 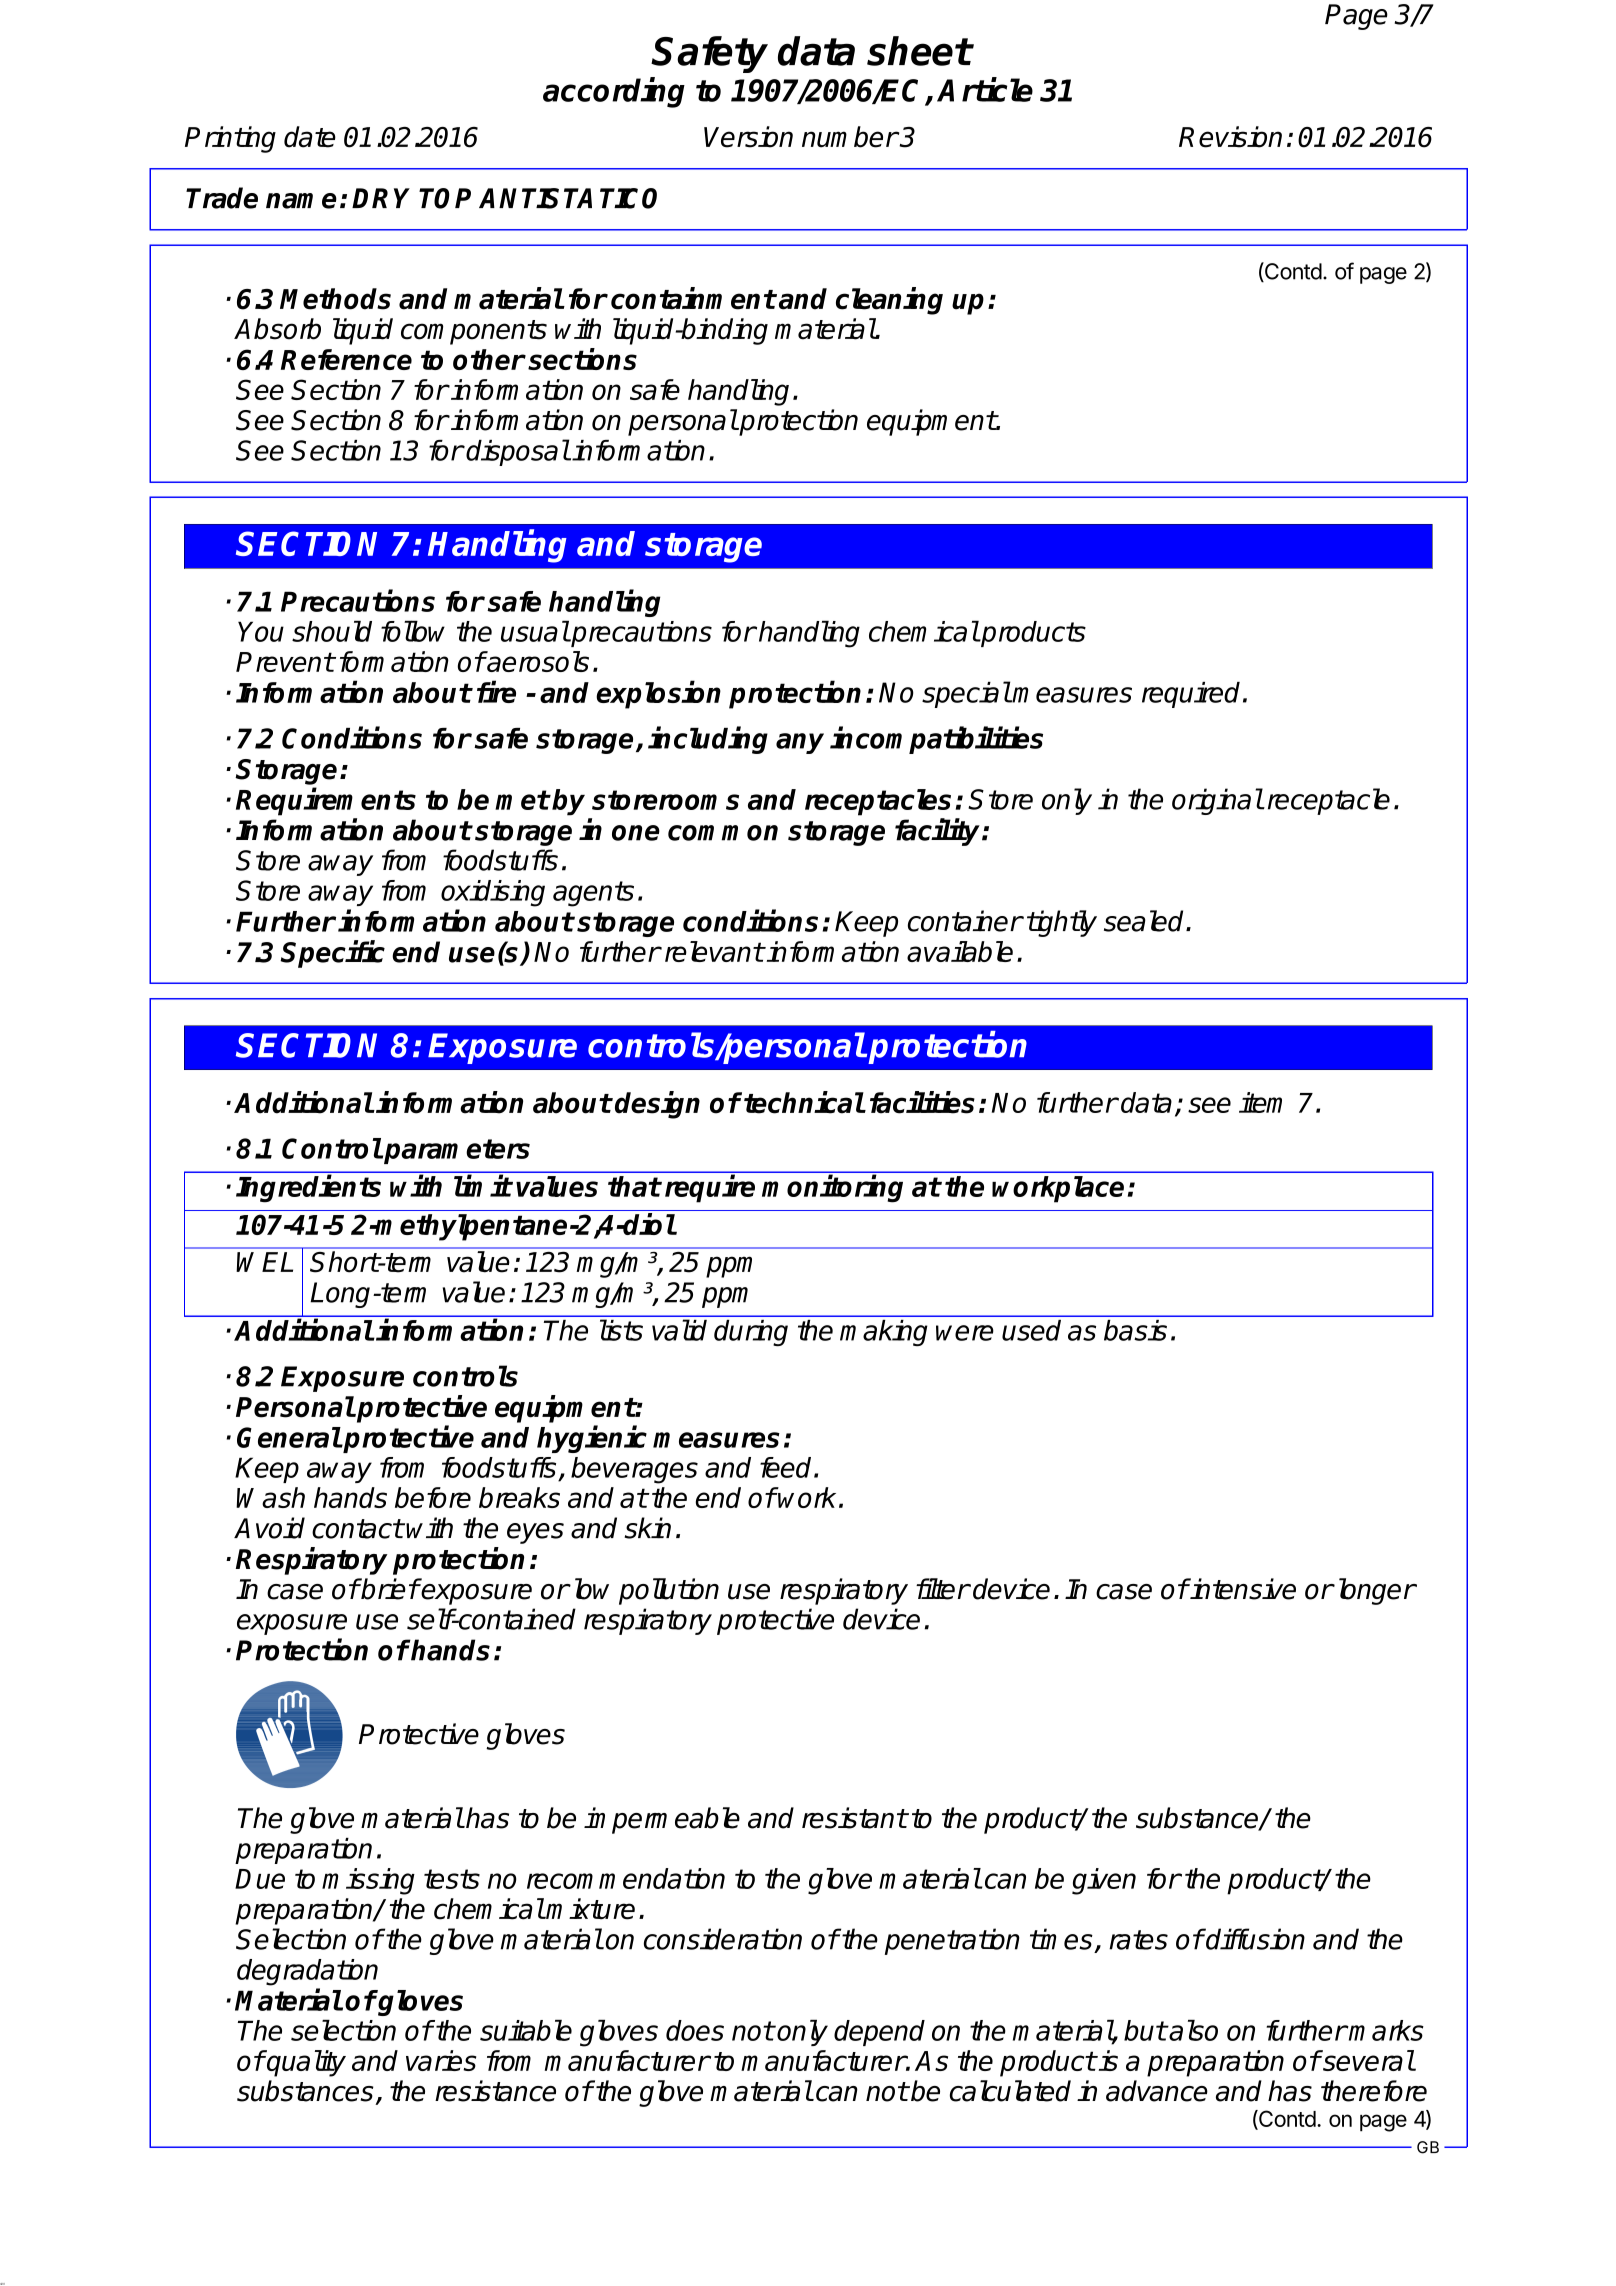 What do you see at coordinates (985, 89) in the screenshot?
I see `Article` at bounding box center [985, 89].
